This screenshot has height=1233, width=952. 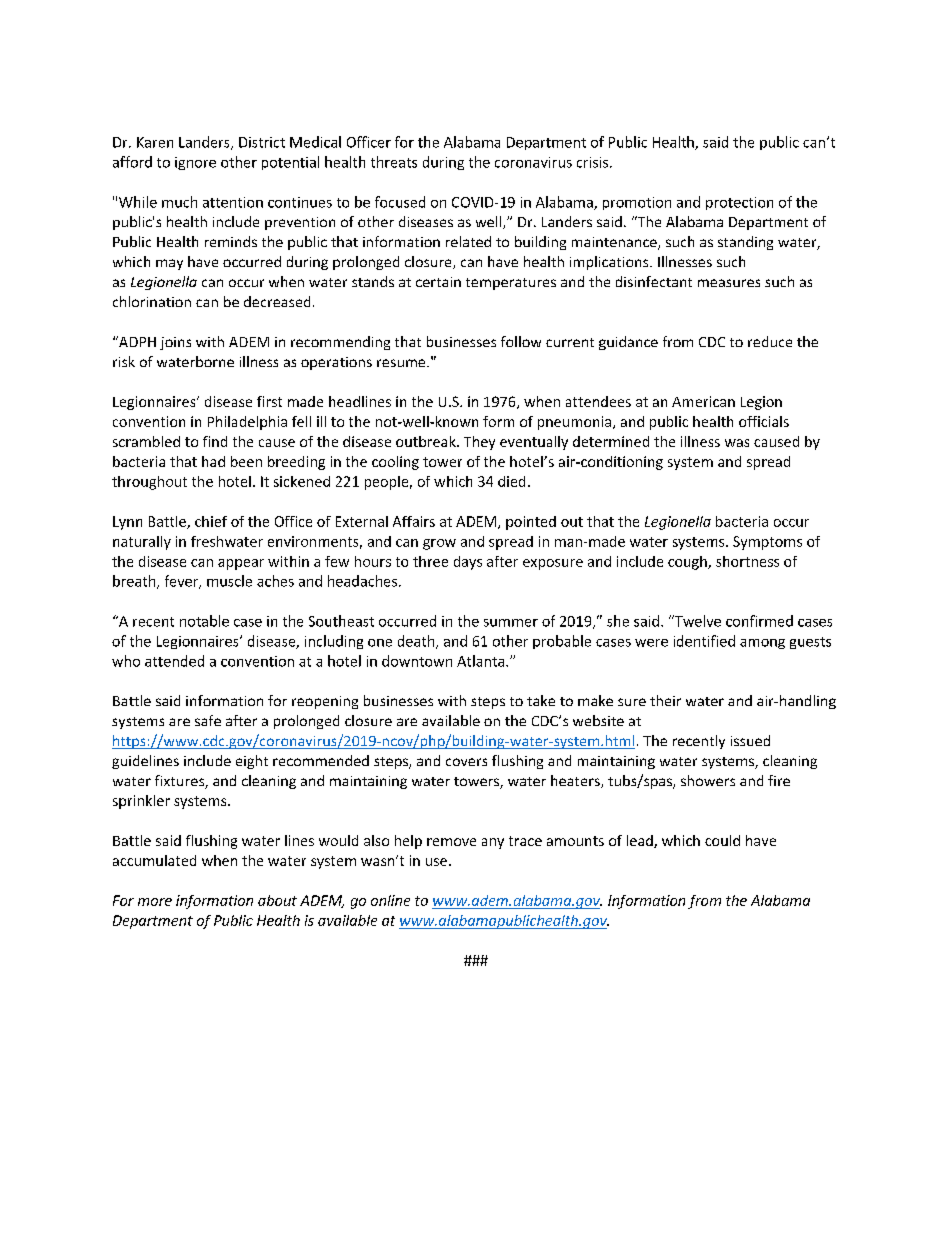 I want to click on threats, so click(x=394, y=162).
